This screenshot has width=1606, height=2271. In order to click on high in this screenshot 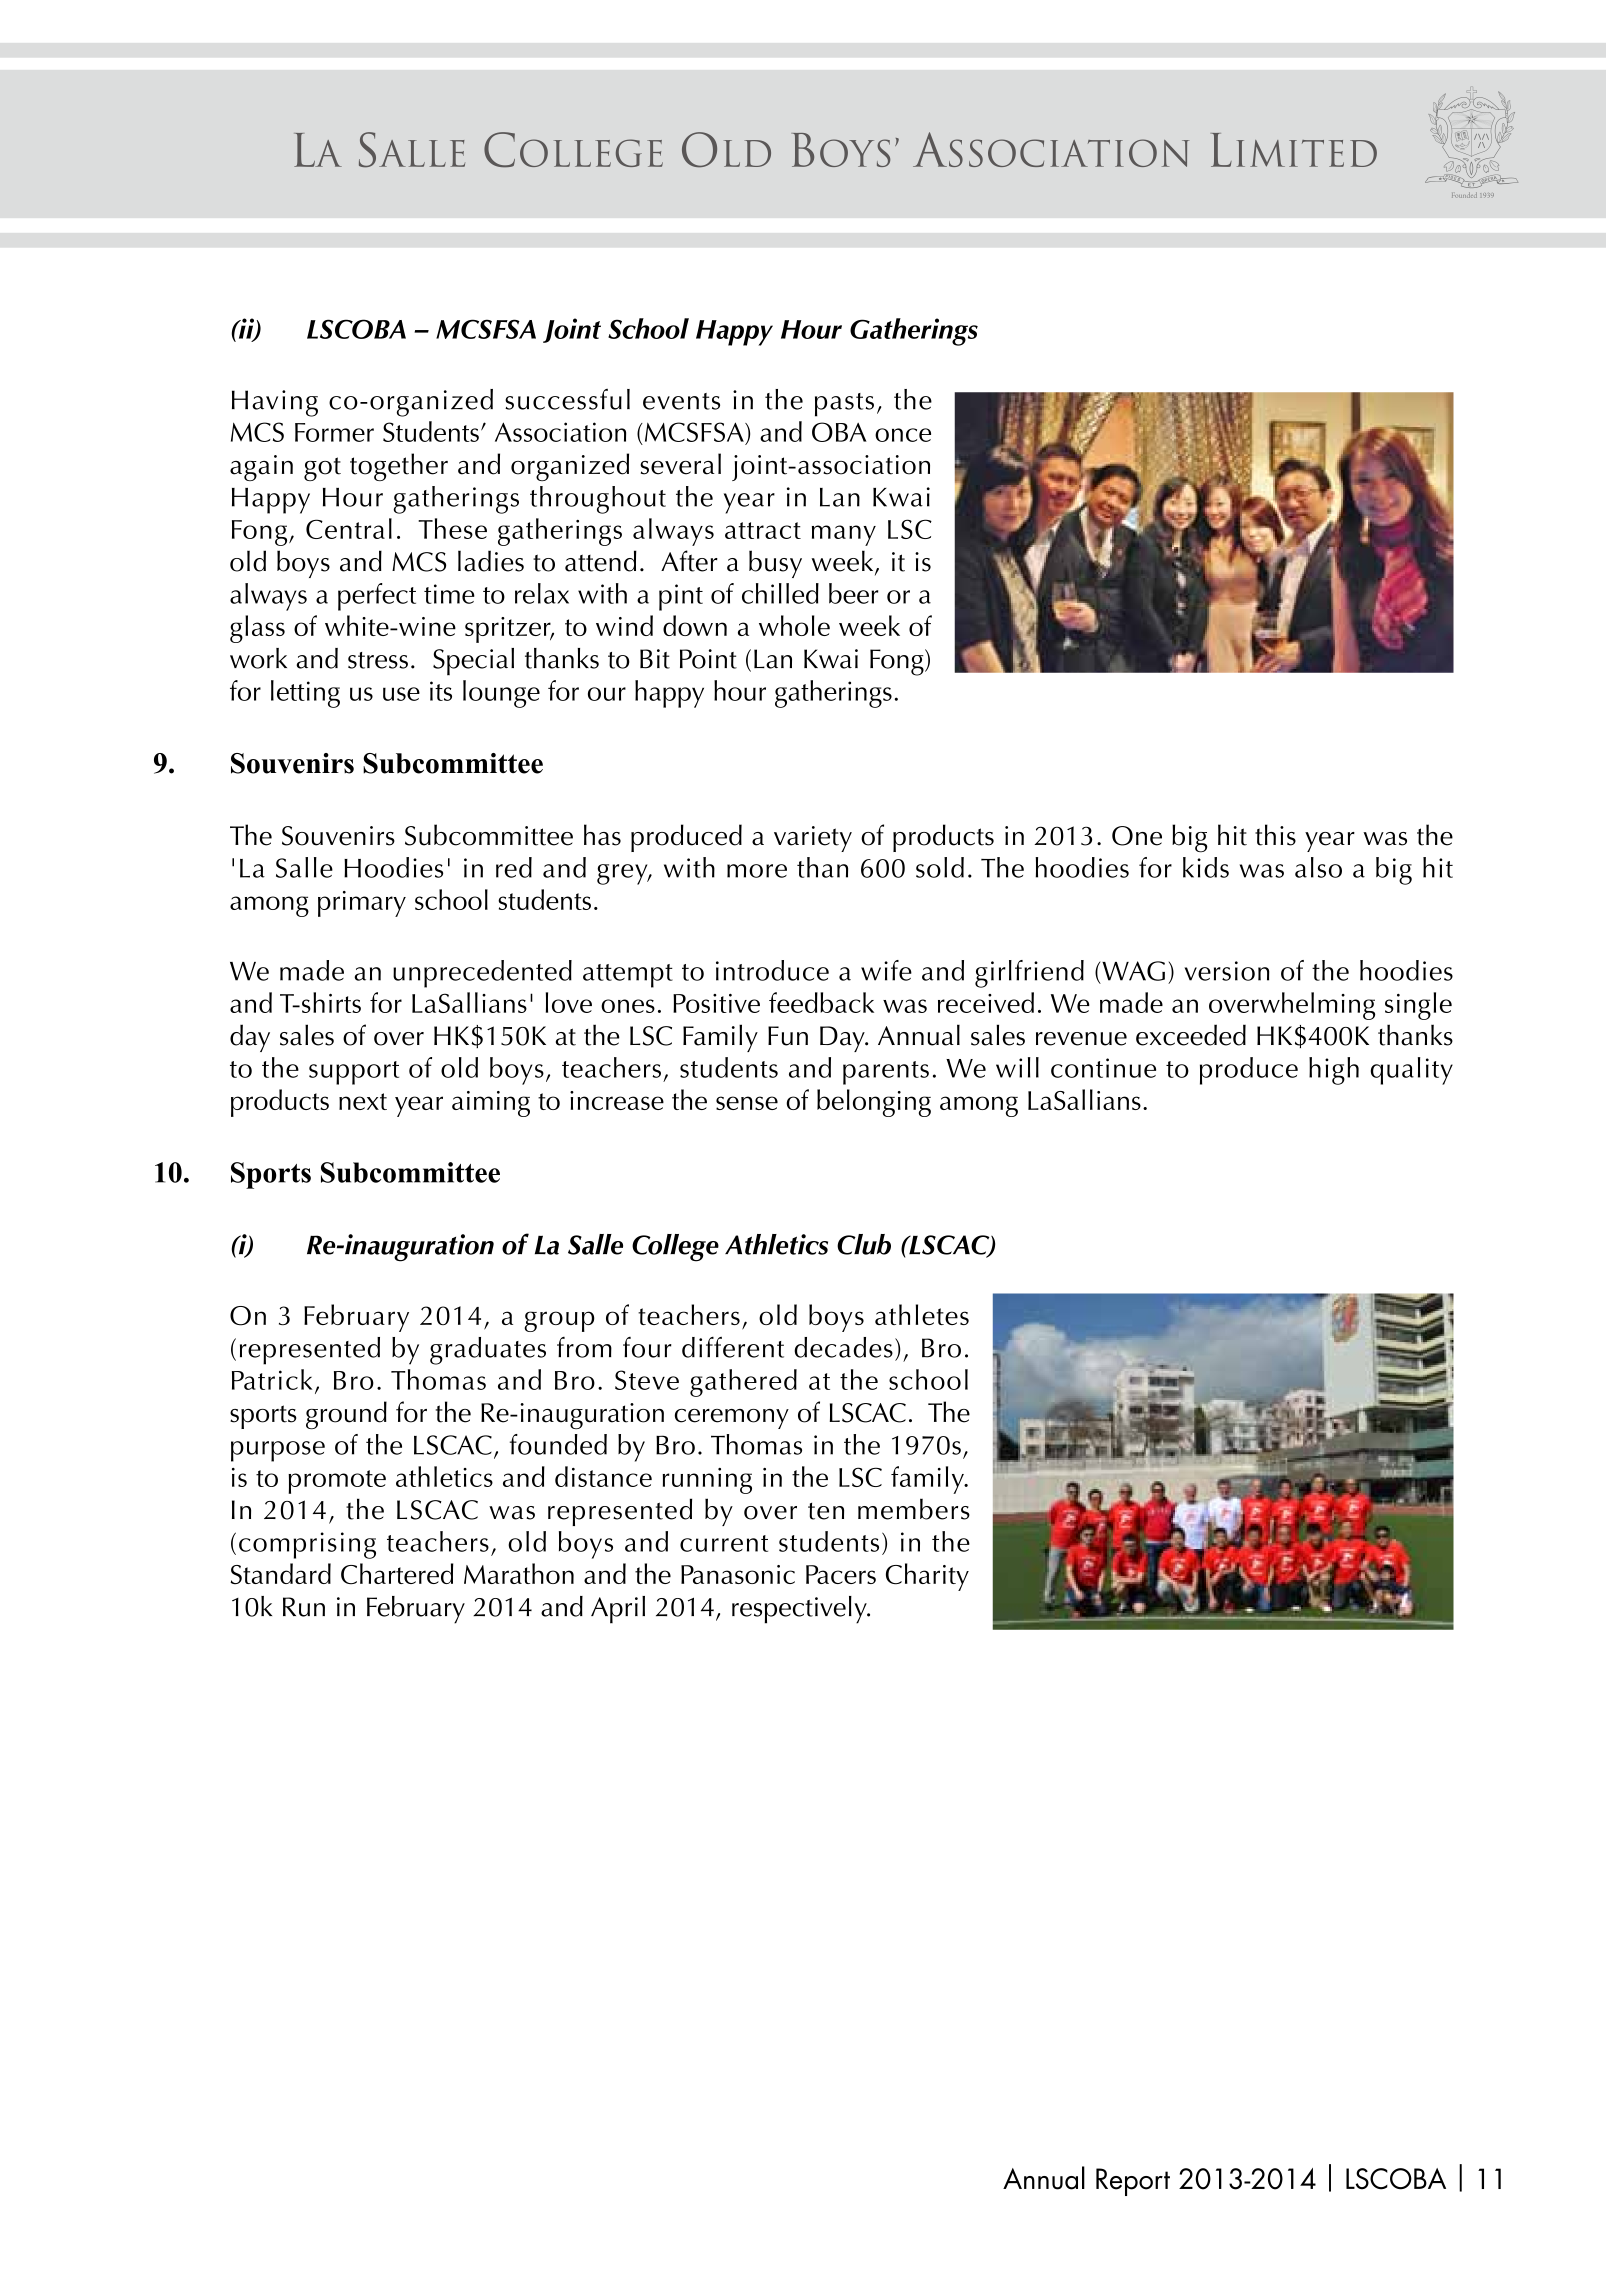, I will do `click(1334, 1071)`.
